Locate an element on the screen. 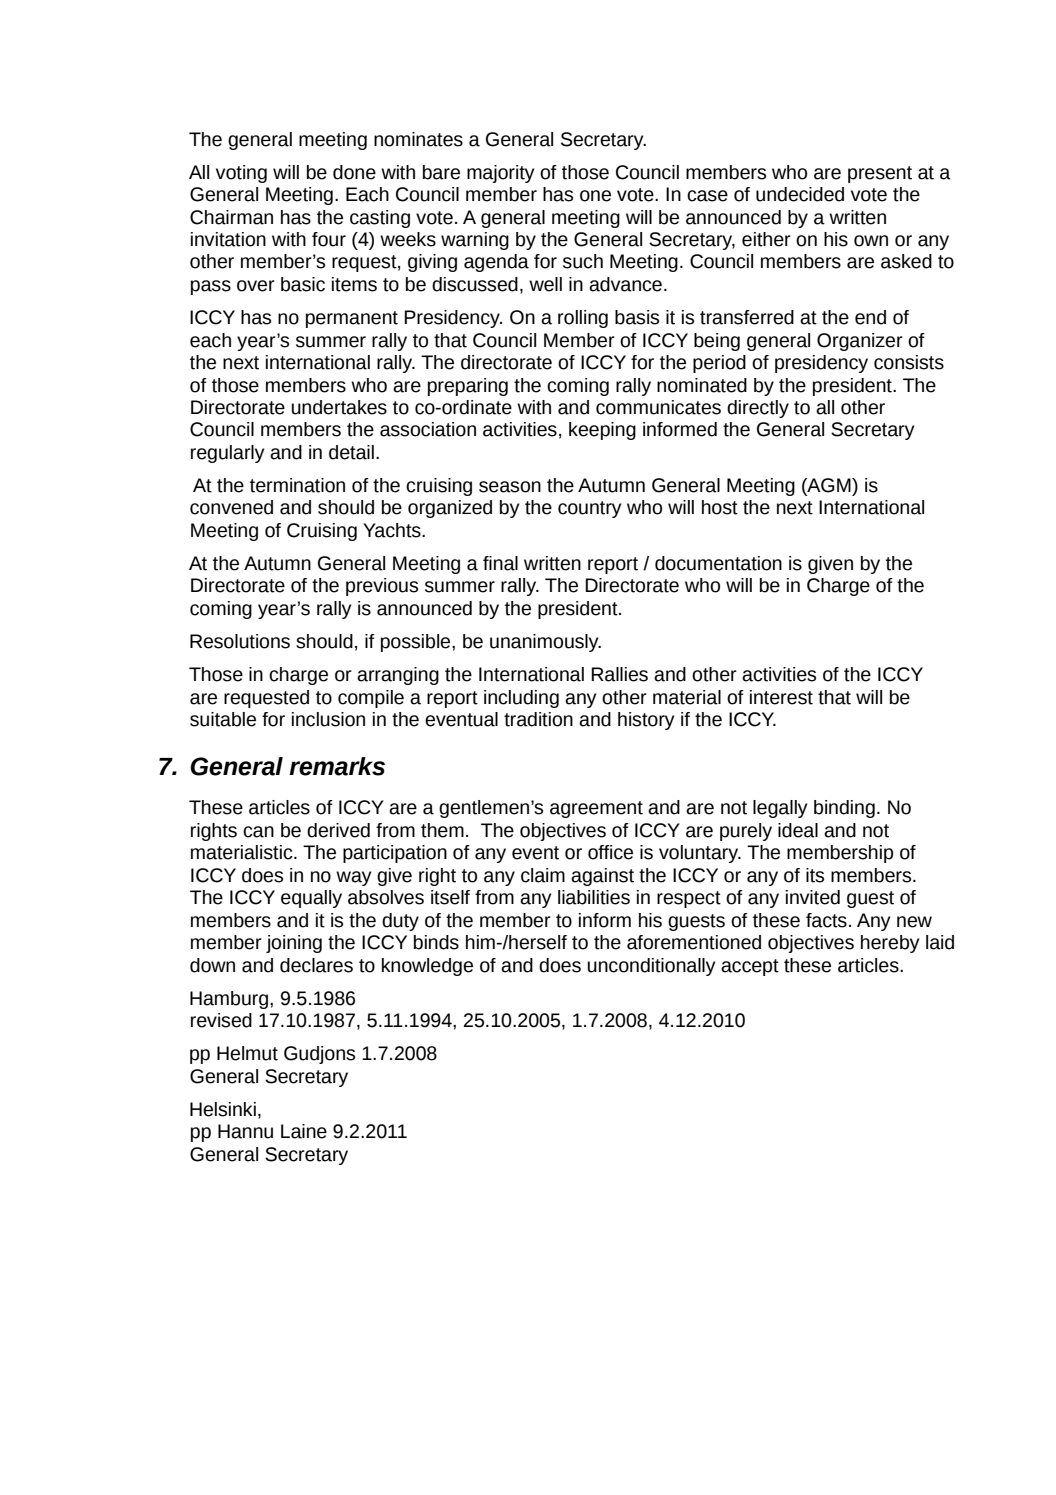  unconditionally is located at coordinates (651, 967).
